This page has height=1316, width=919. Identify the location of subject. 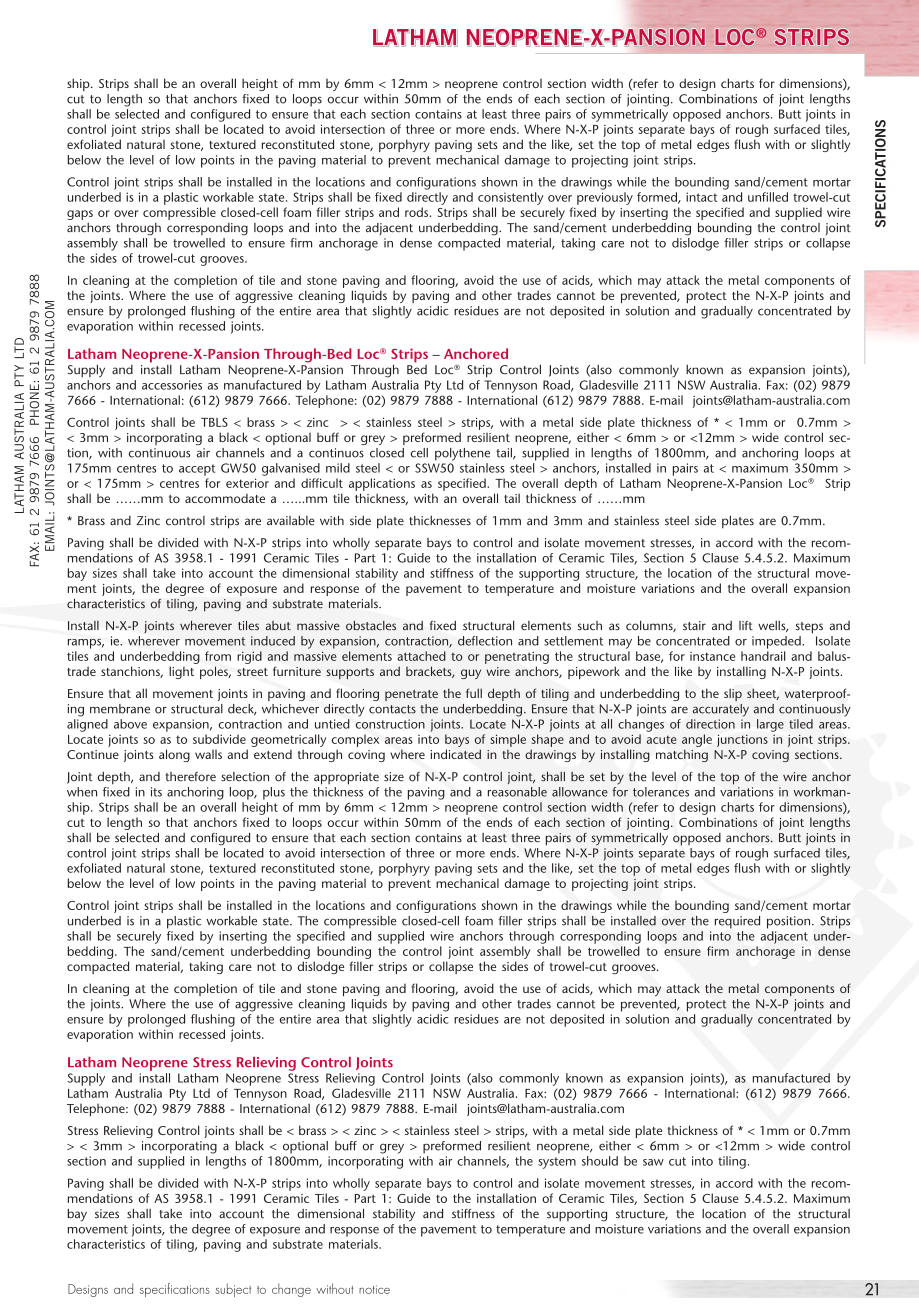
(233, 1290).
